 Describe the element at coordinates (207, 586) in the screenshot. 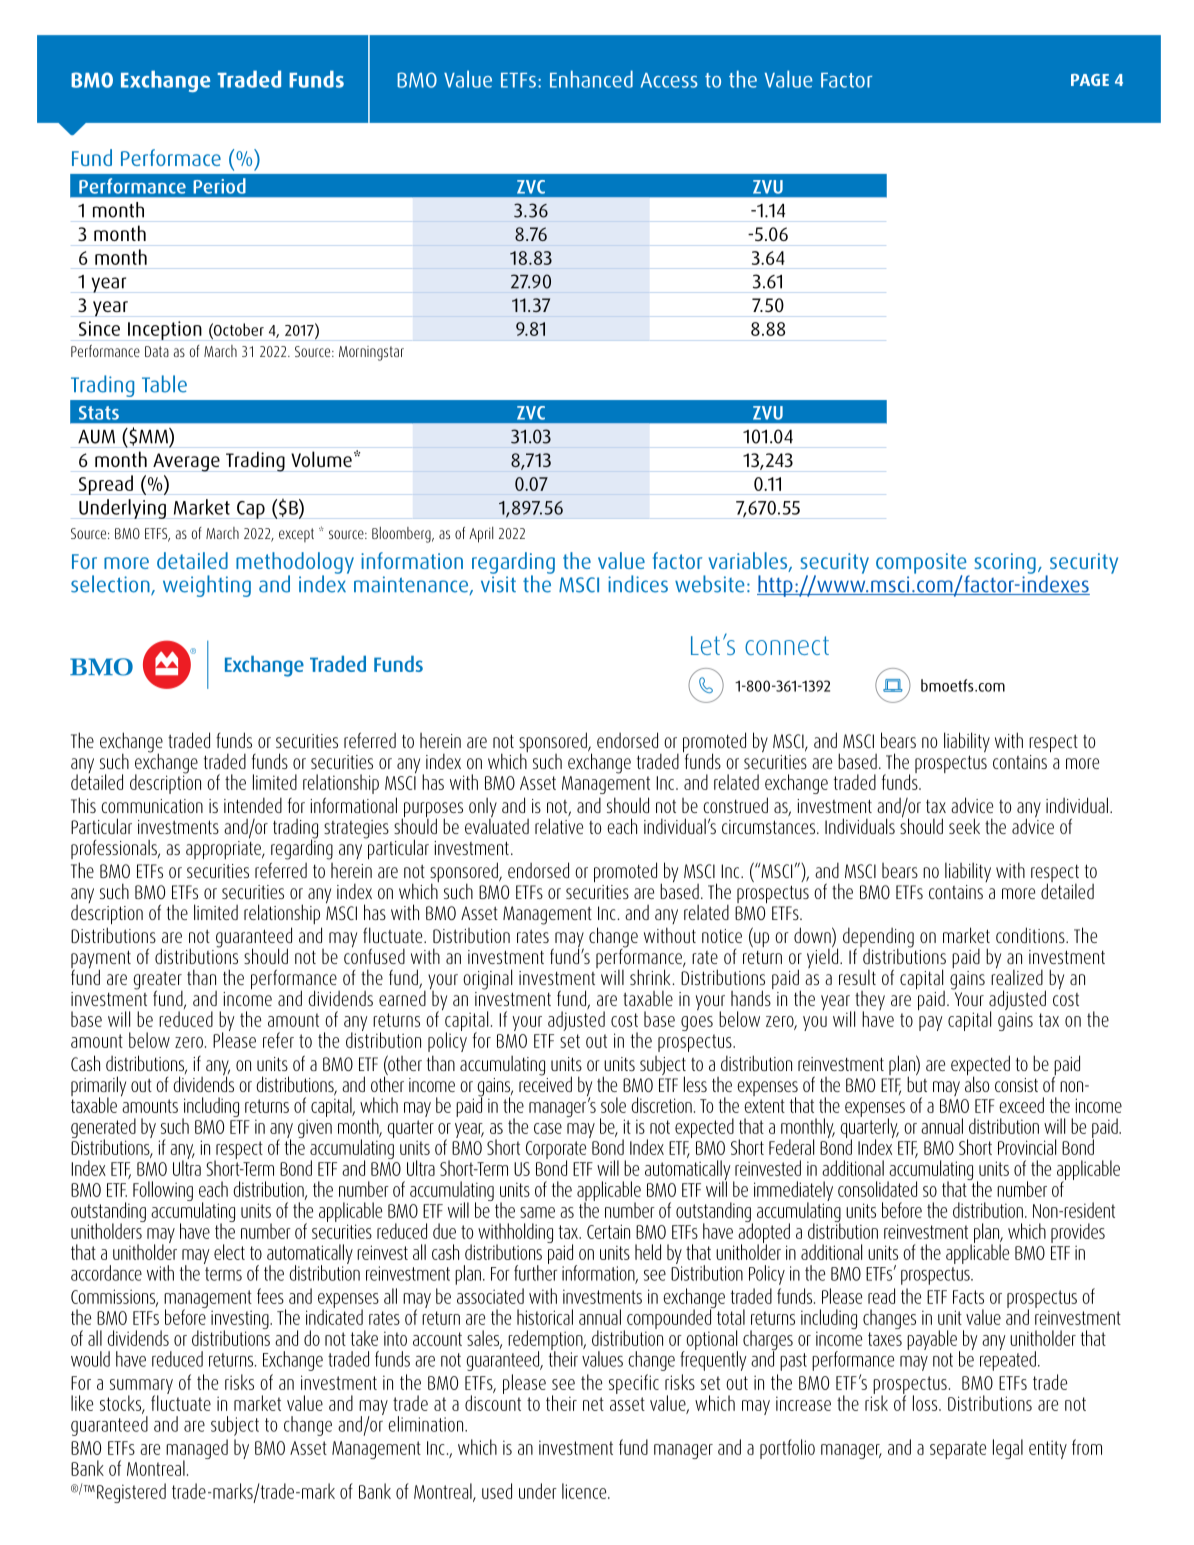

I see `weighting` at that location.
